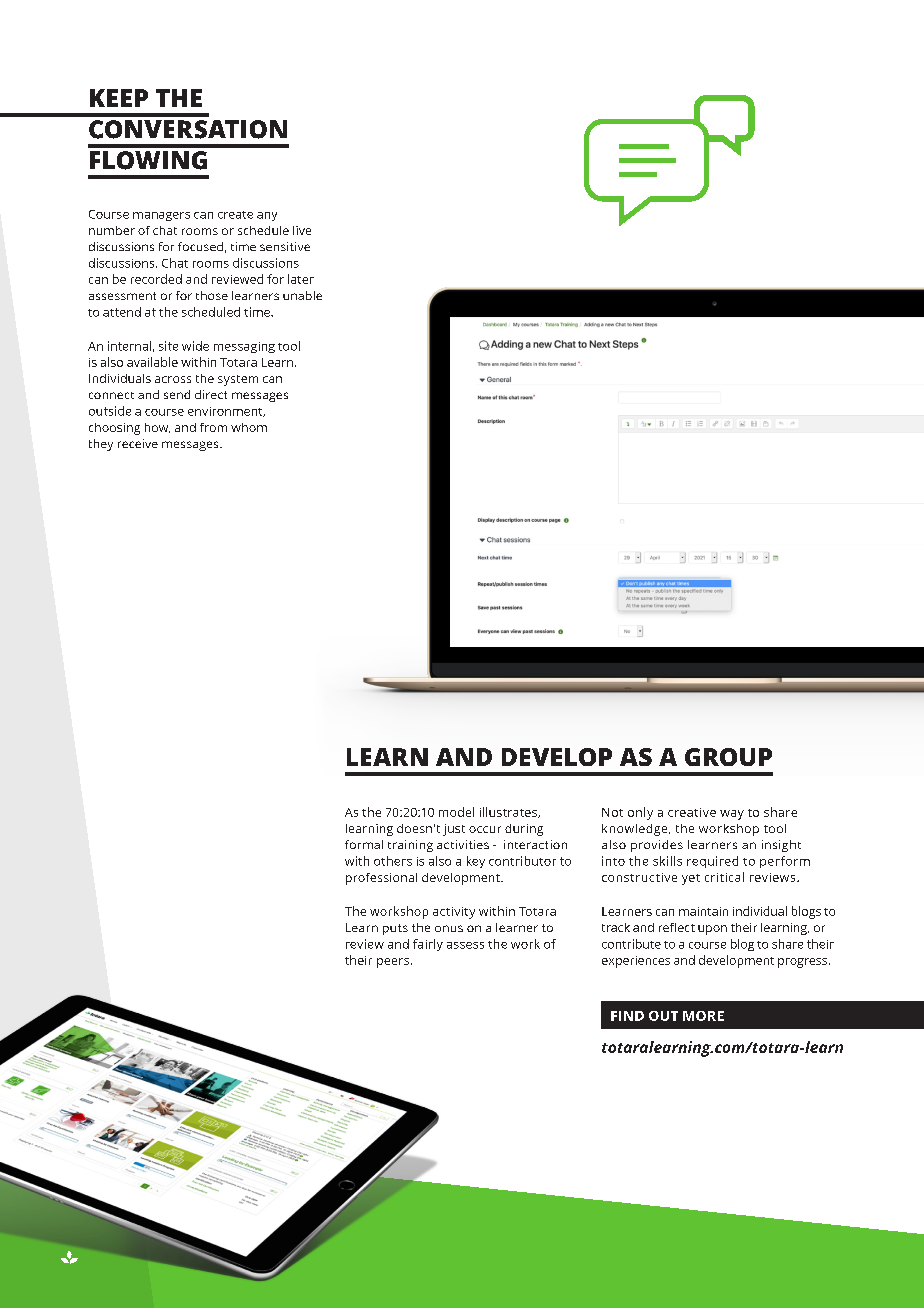 The width and height of the screenshot is (924, 1308). I want to click on live, so click(302, 230).
